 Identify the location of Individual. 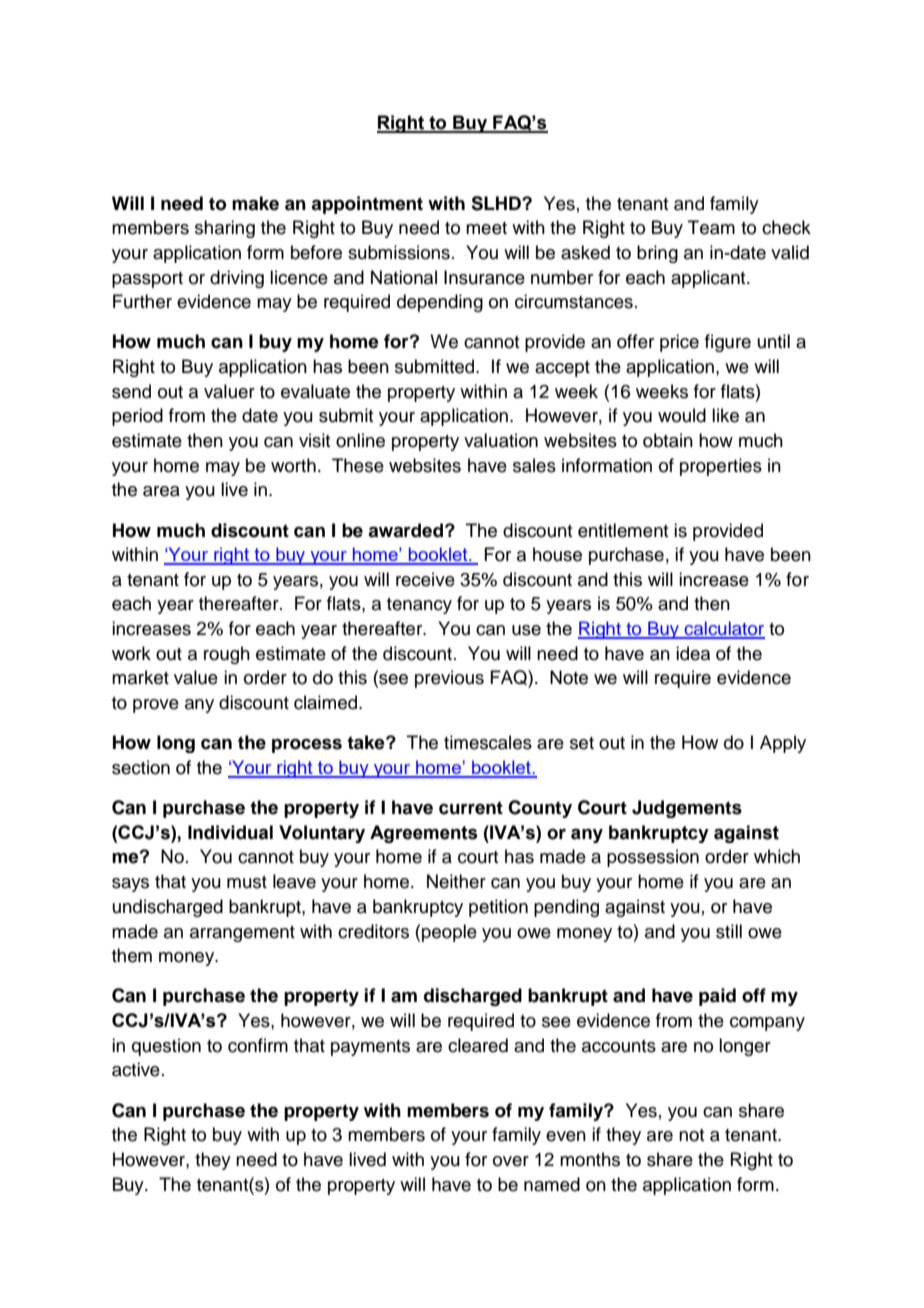
(230, 832).
